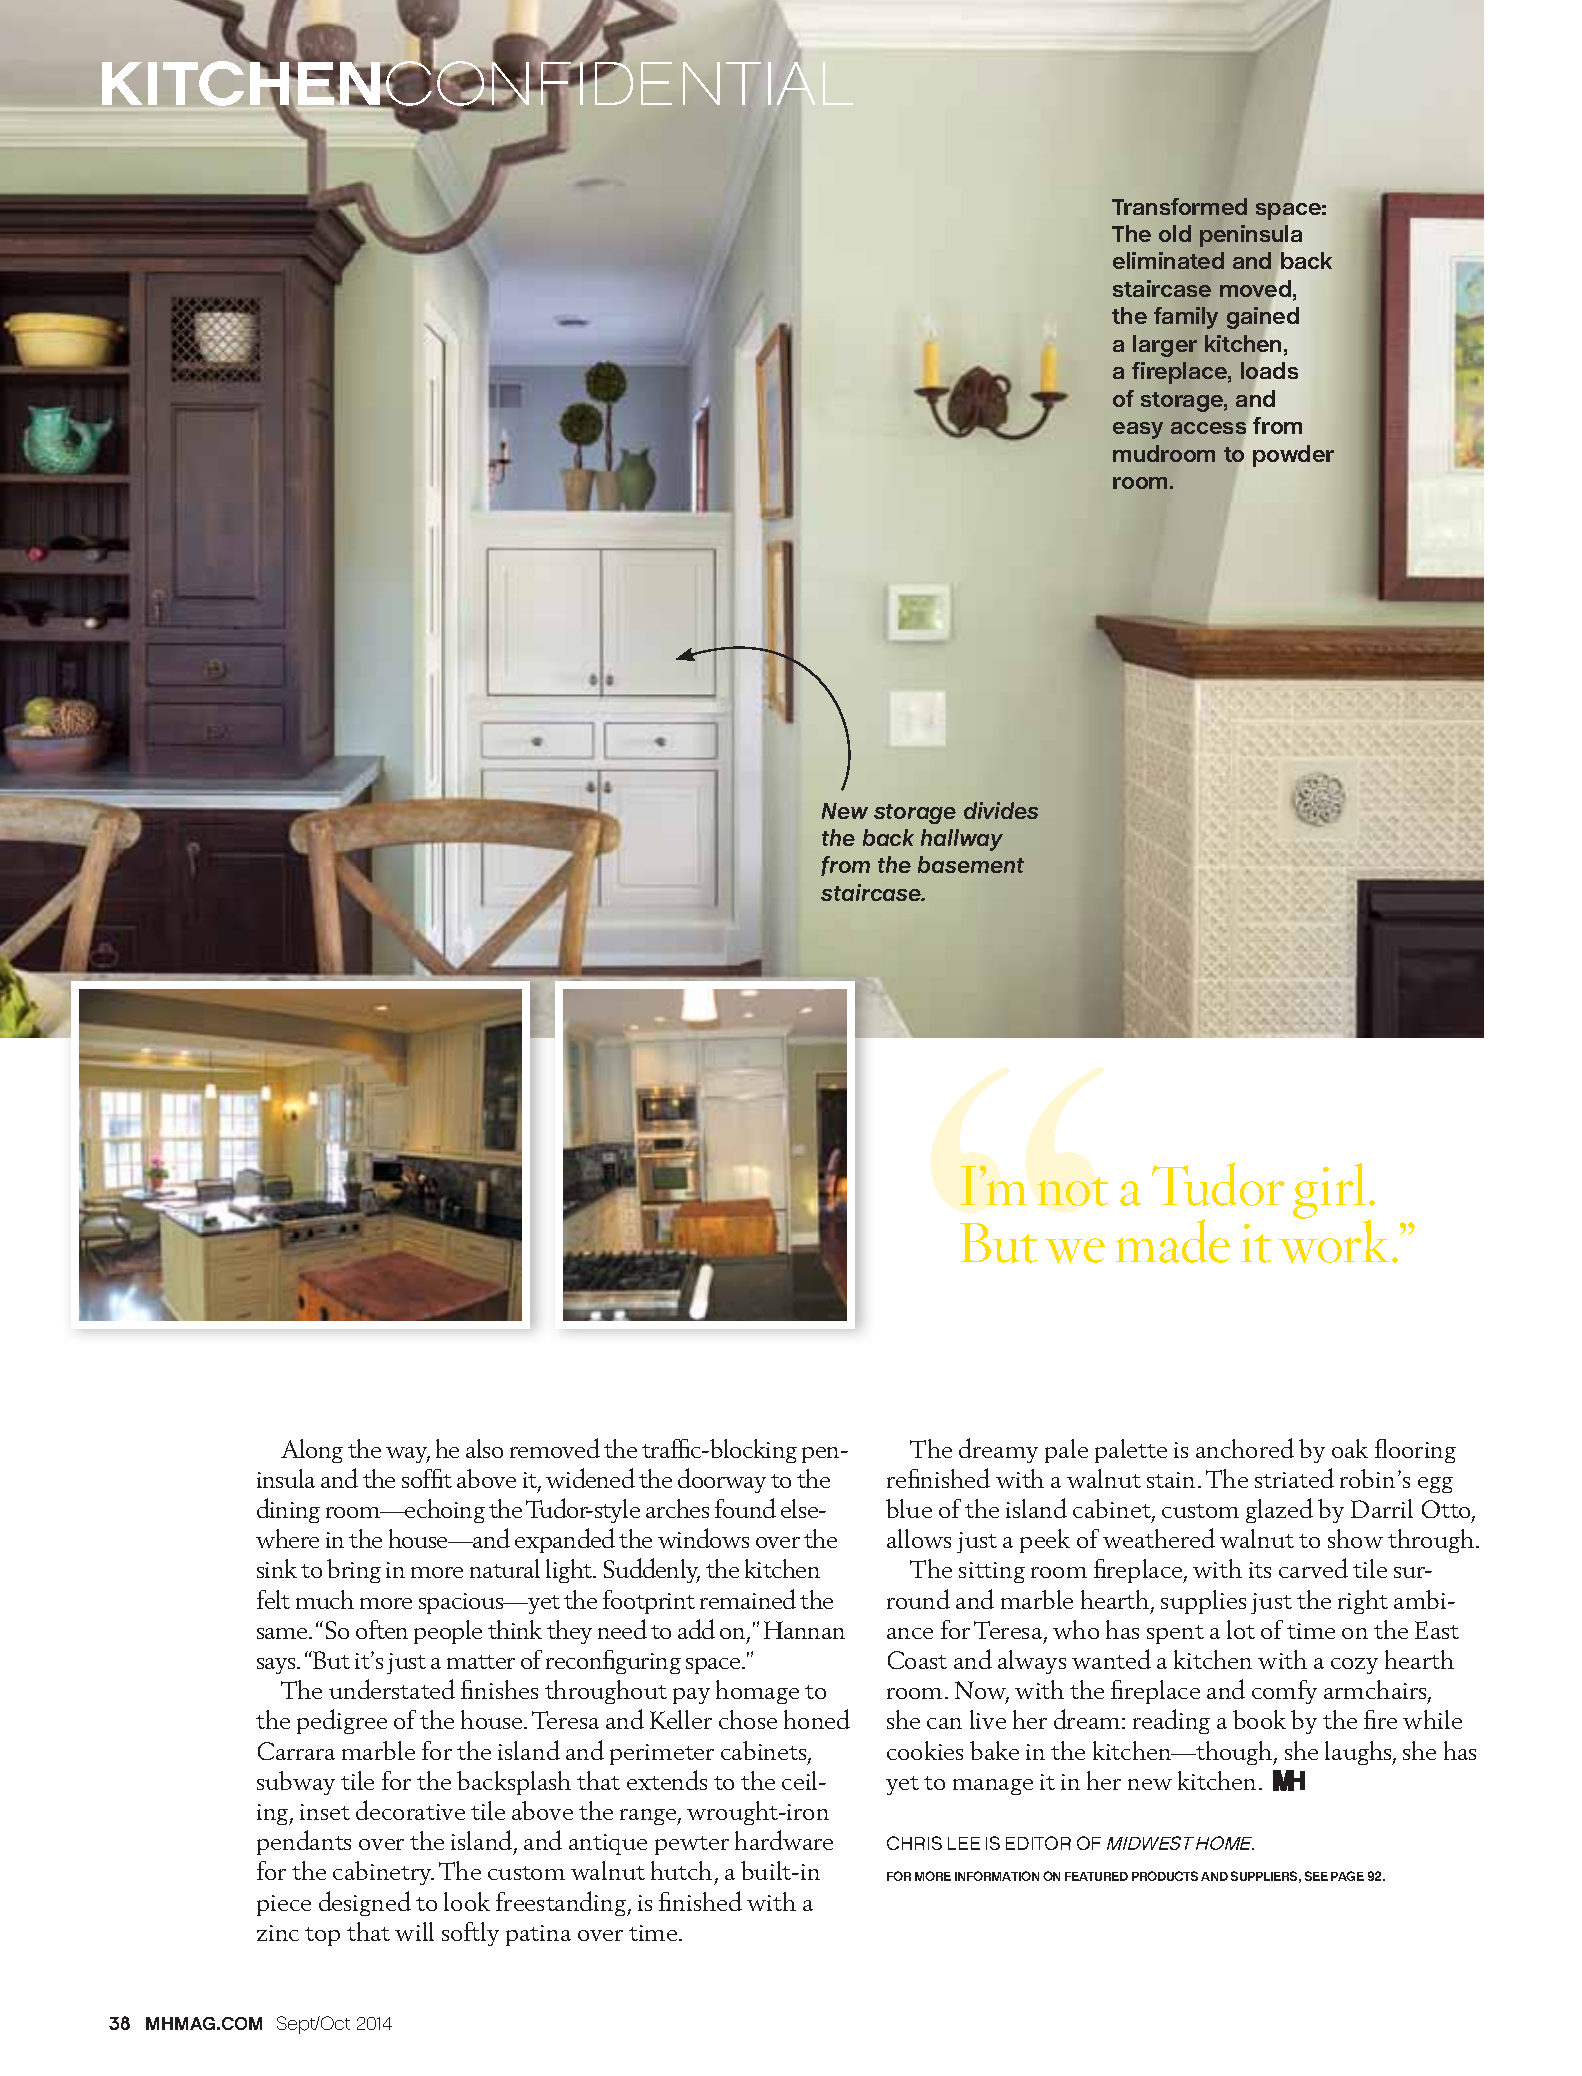 This screenshot has width=1582, height=2076. Describe the element at coordinates (484, 1448) in the screenshot. I see `also` at that location.
